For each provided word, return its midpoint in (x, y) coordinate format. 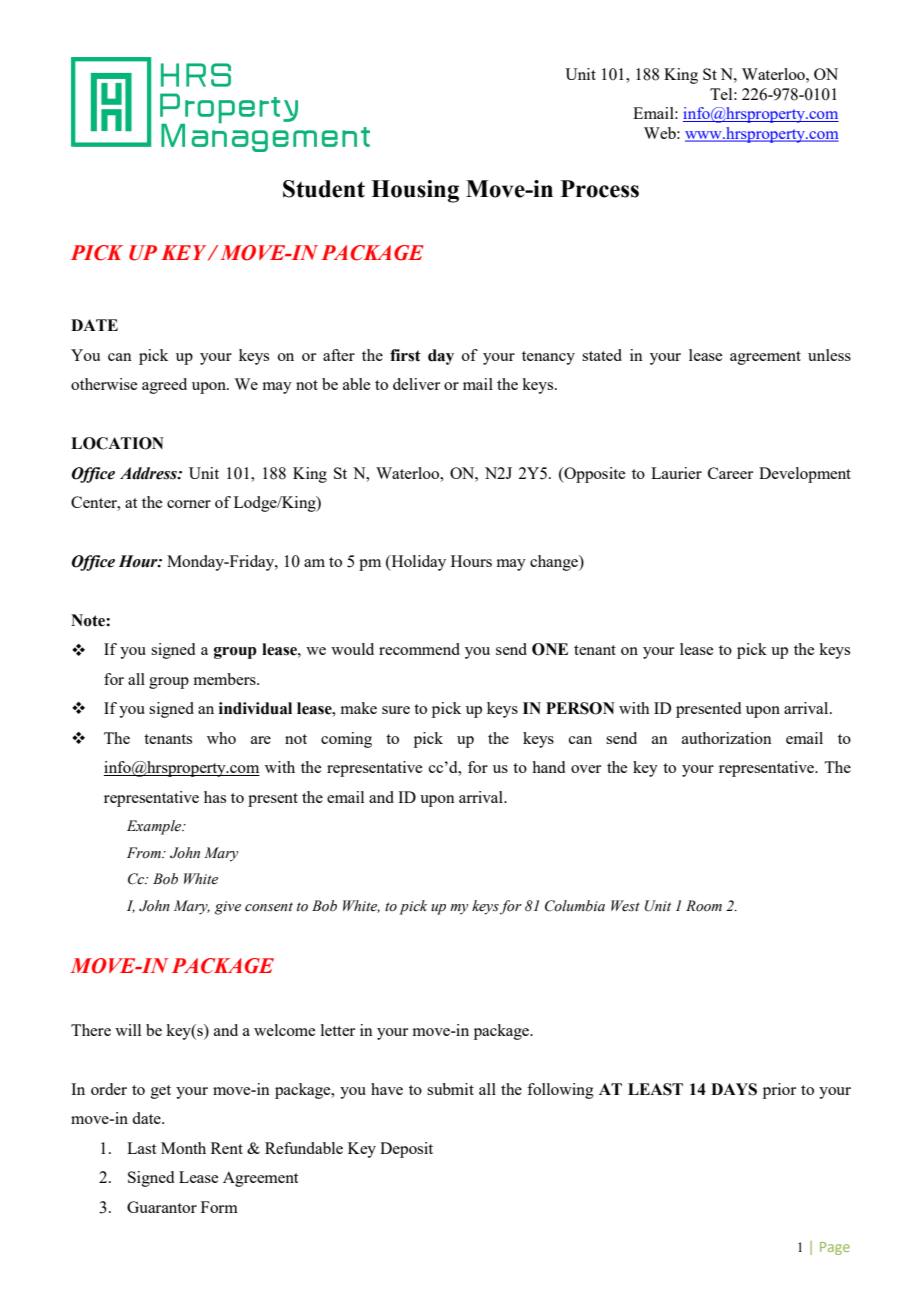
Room (704, 906)
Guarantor (162, 1207)
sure (396, 710)
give (228, 908)
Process (600, 189)
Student (324, 189)
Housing (415, 191)
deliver (416, 384)
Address (149, 473)
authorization (727, 738)
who (221, 738)
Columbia (575, 906)
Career (730, 473)
